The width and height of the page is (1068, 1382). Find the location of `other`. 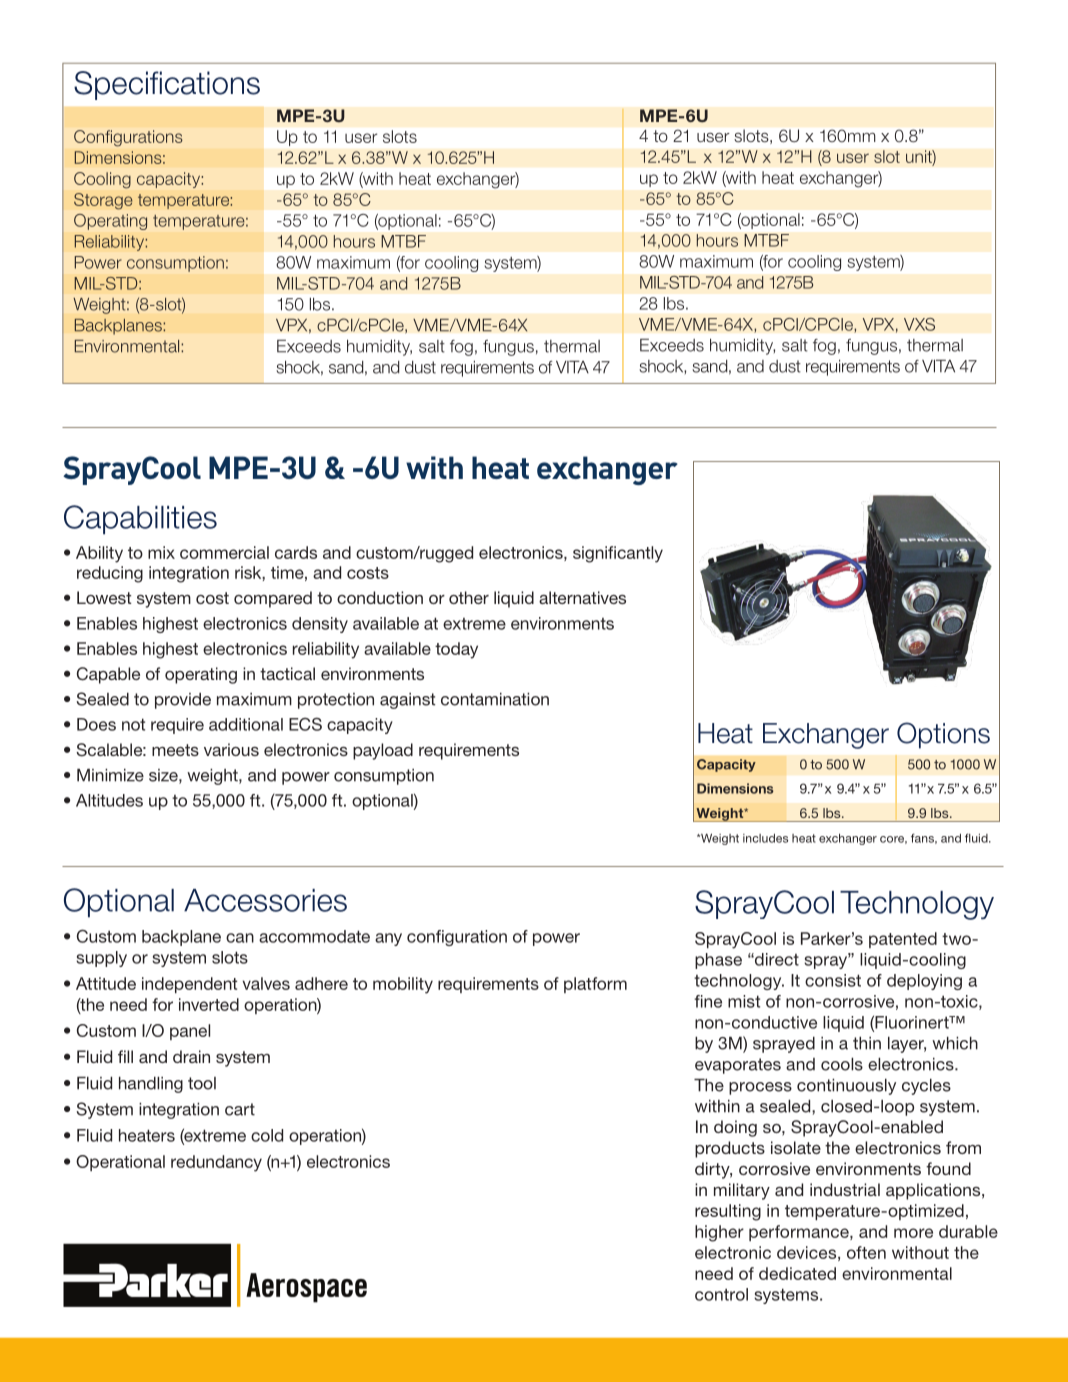

other is located at coordinates (469, 597).
